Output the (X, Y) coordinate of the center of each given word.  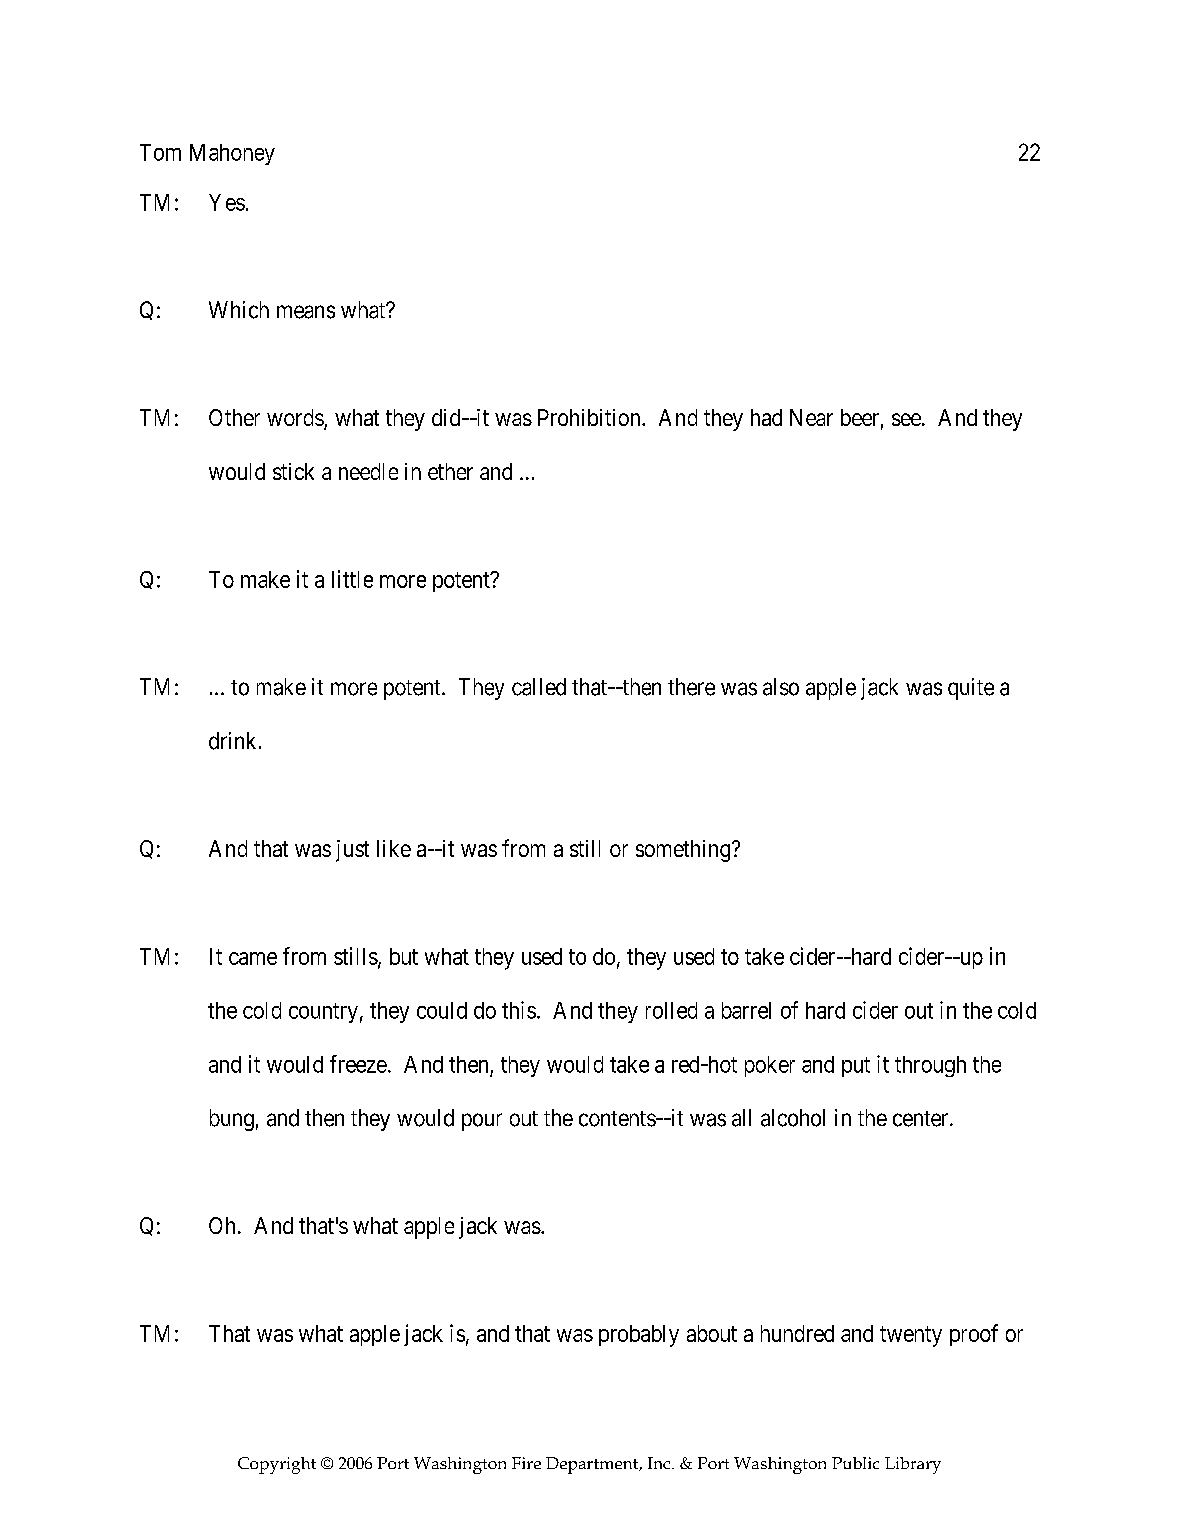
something (684, 851)
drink (234, 741)
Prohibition (590, 417)
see (906, 419)
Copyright (277, 1465)
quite (971, 689)
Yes (227, 202)
